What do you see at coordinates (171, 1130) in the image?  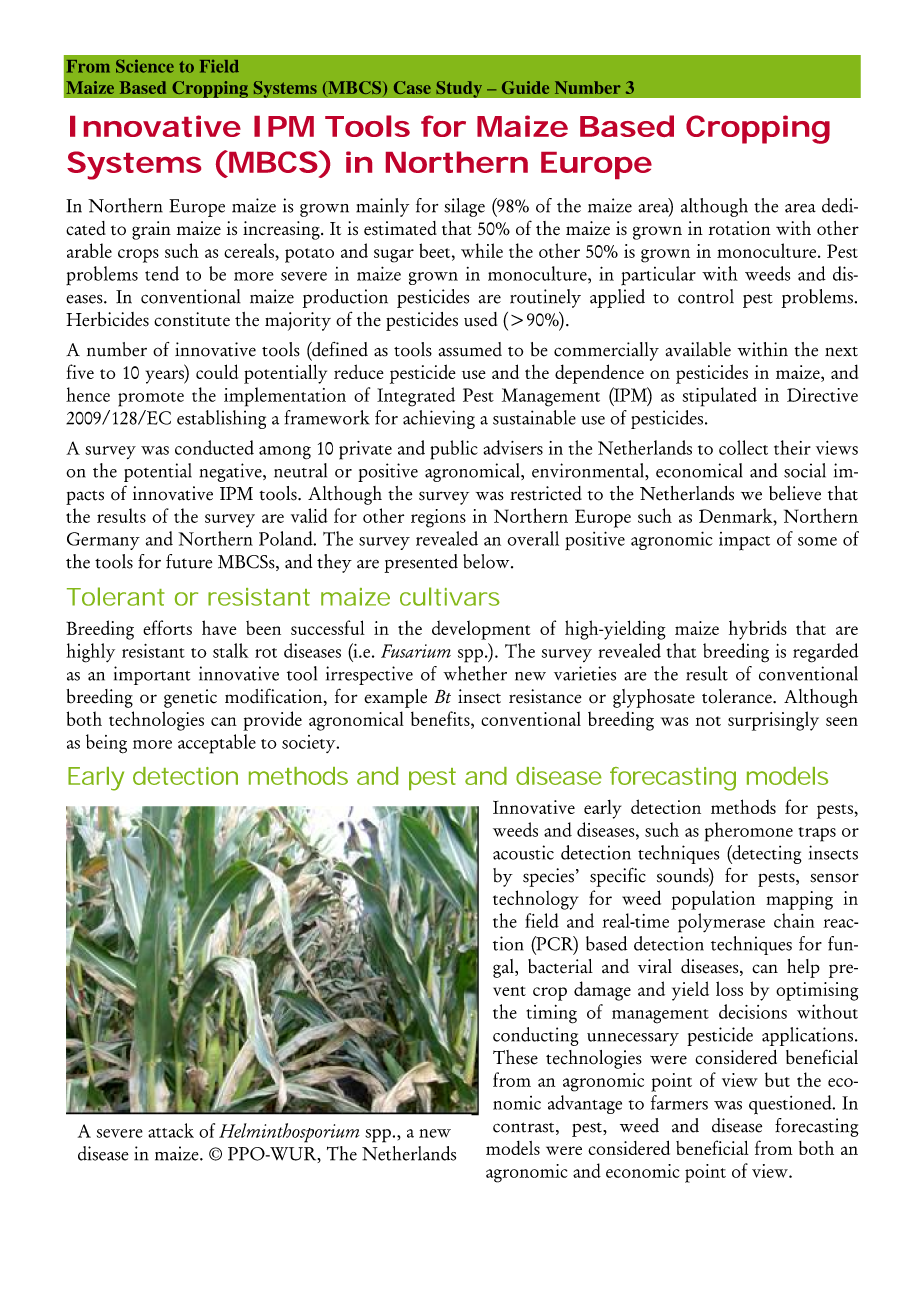 I see `attack` at bounding box center [171, 1130].
